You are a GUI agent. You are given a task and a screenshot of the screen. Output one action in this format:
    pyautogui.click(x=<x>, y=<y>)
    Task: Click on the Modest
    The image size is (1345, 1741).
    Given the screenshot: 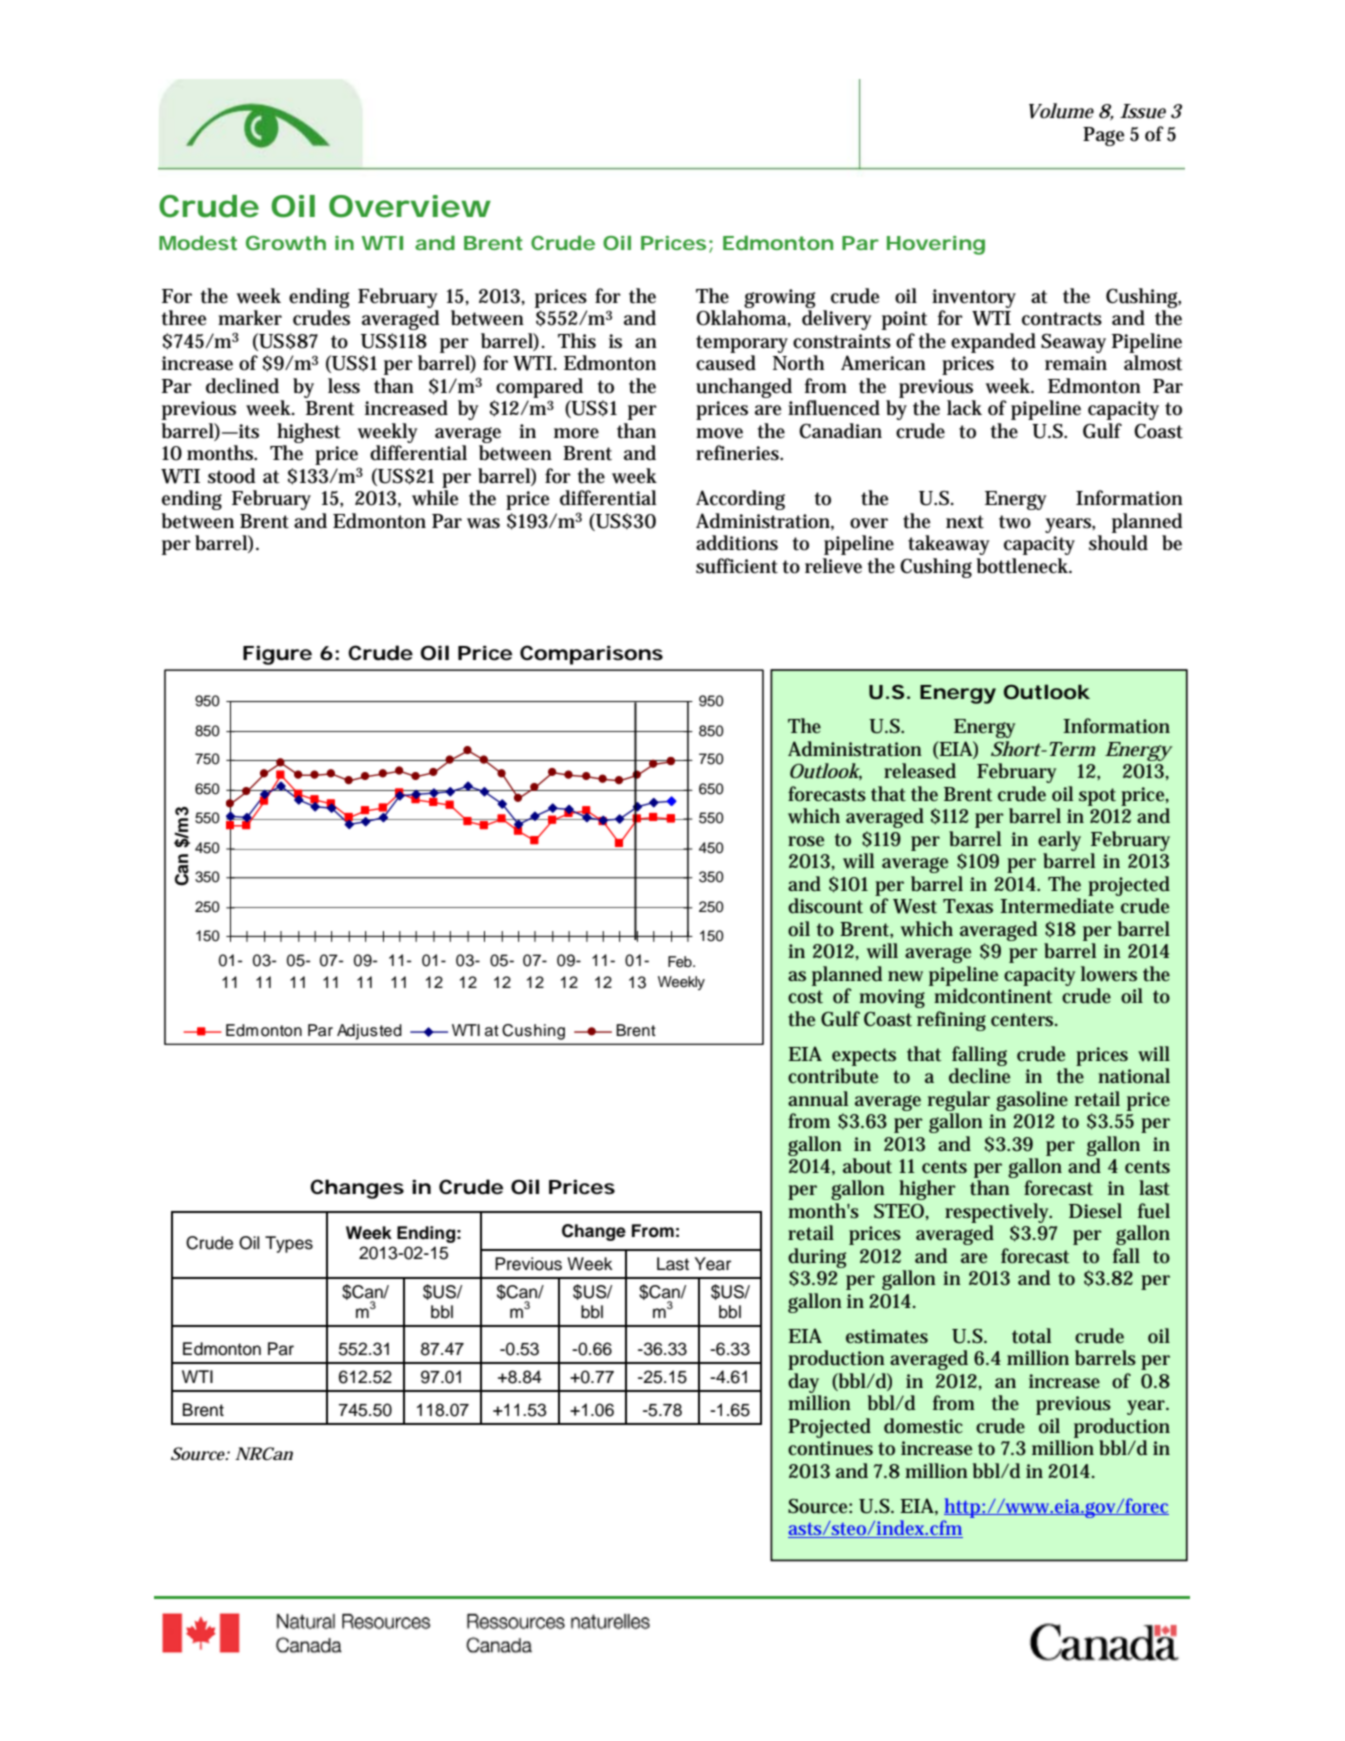 What is the action you would take?
    pyautogui.click(x=198, y=242)
